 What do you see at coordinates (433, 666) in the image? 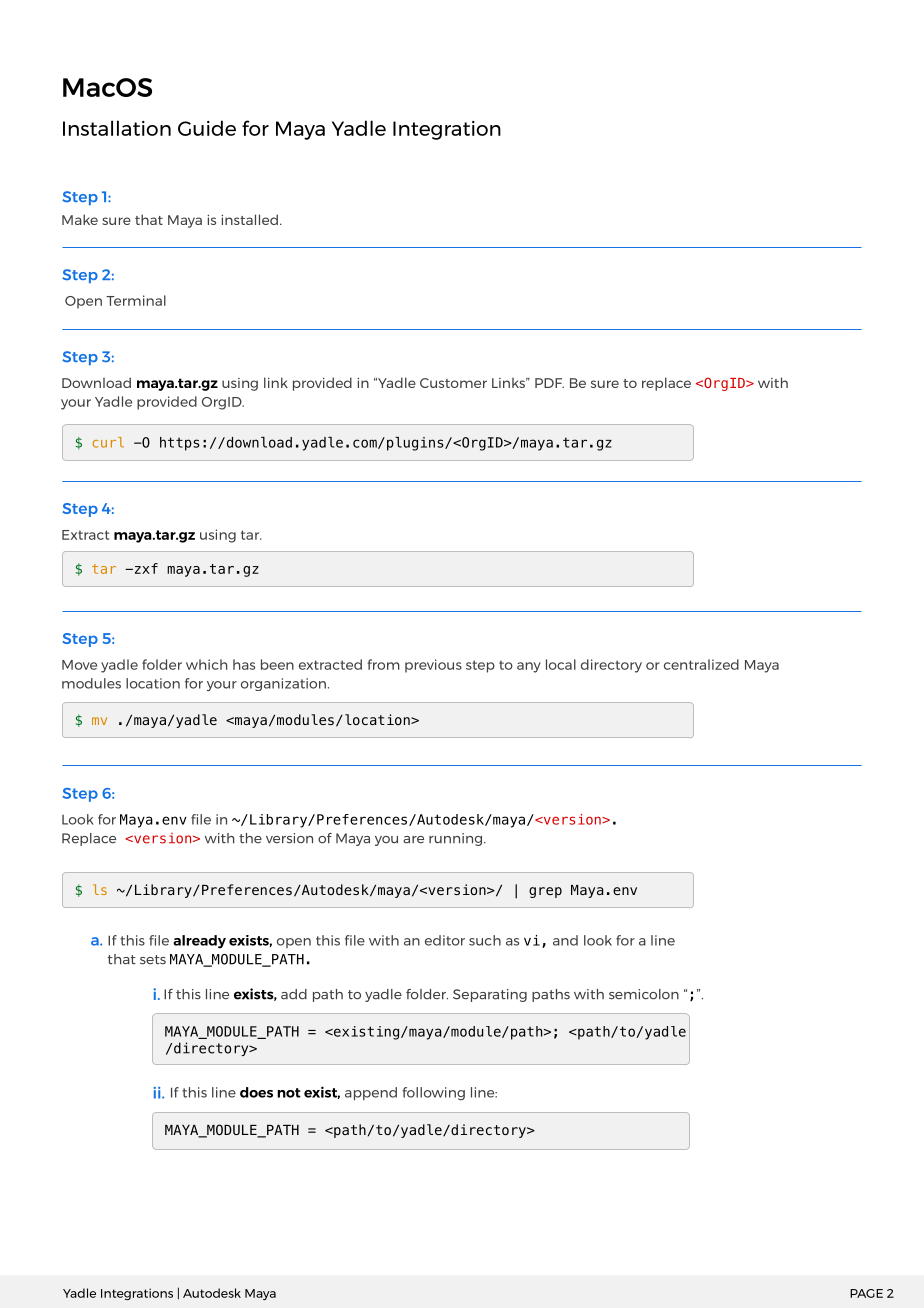
I see `previous` at bounding box center [433, 666].
